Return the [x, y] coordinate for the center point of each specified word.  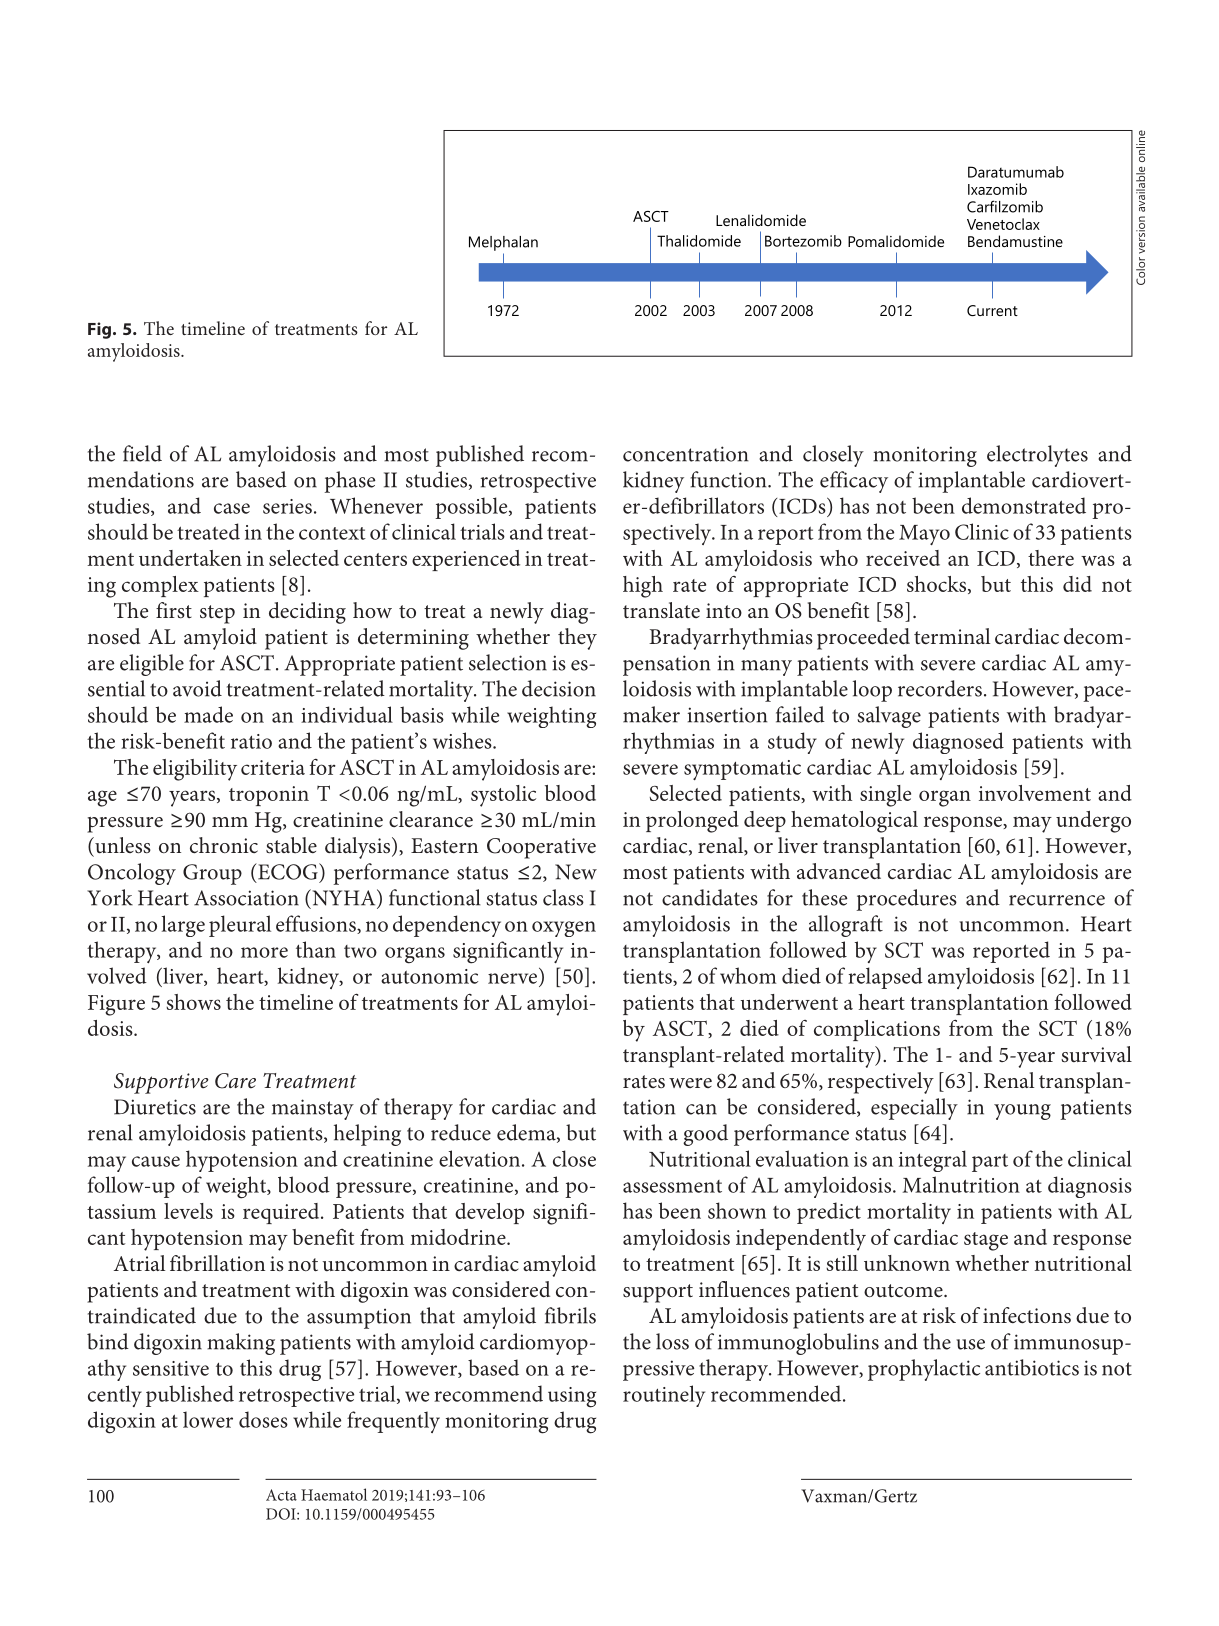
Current [992, 310]
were [690, 1083]
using [572, 1397]
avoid [197, 688]
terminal [952, 636]
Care [235, 1081]
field [142, 453]
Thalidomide [699, 241]
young [1022, 1112]
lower [208, 1419]
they [577, 639]
